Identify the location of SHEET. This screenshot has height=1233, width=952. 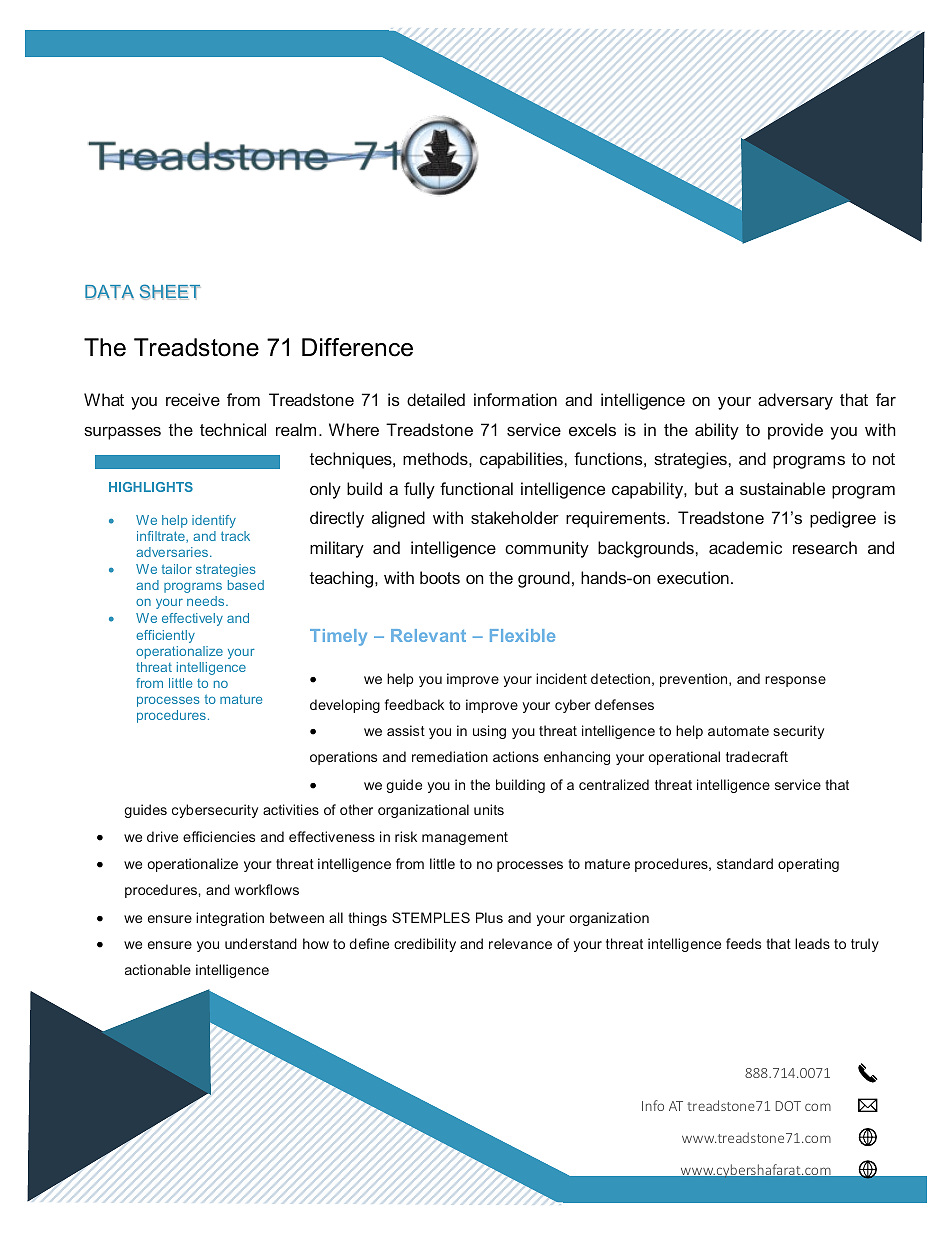
(170, 292).
